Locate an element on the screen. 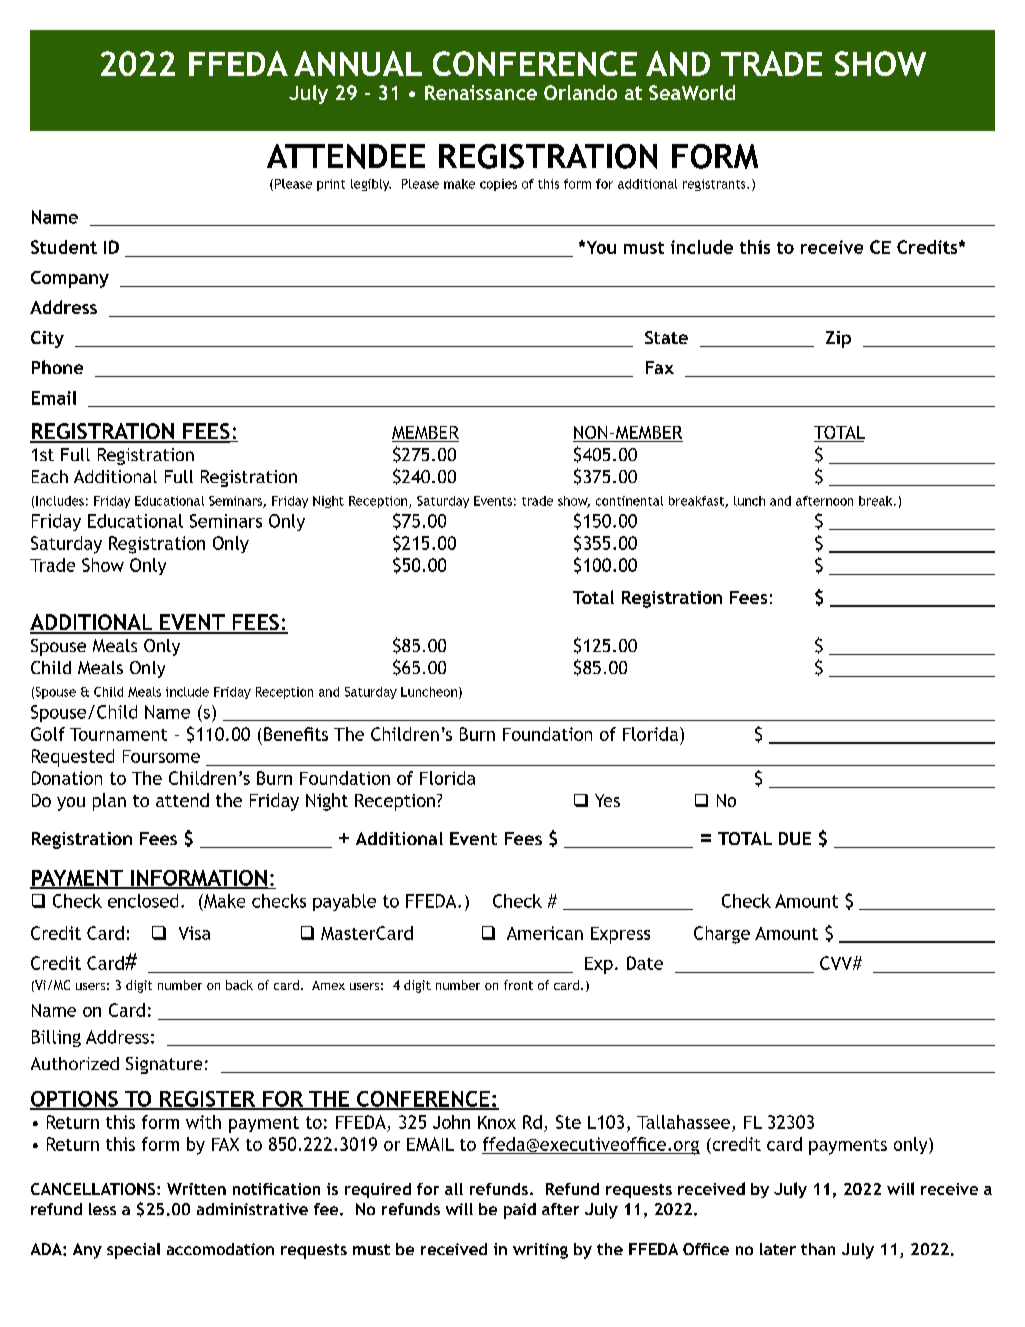 This screenshot has height=1327, width=1025. continental is located at coordinates (629, 501).
